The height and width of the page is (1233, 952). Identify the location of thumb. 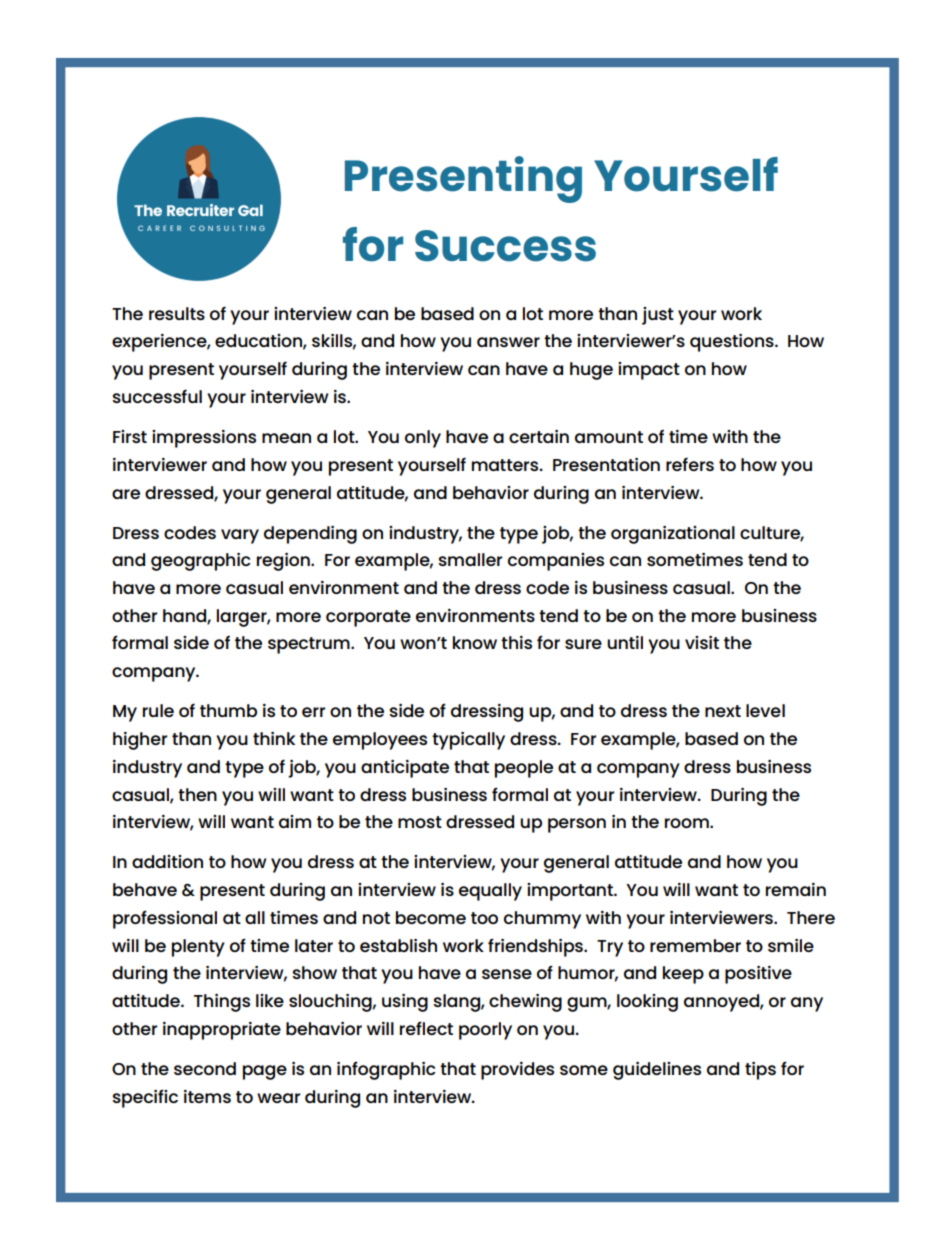
(228, 710).
